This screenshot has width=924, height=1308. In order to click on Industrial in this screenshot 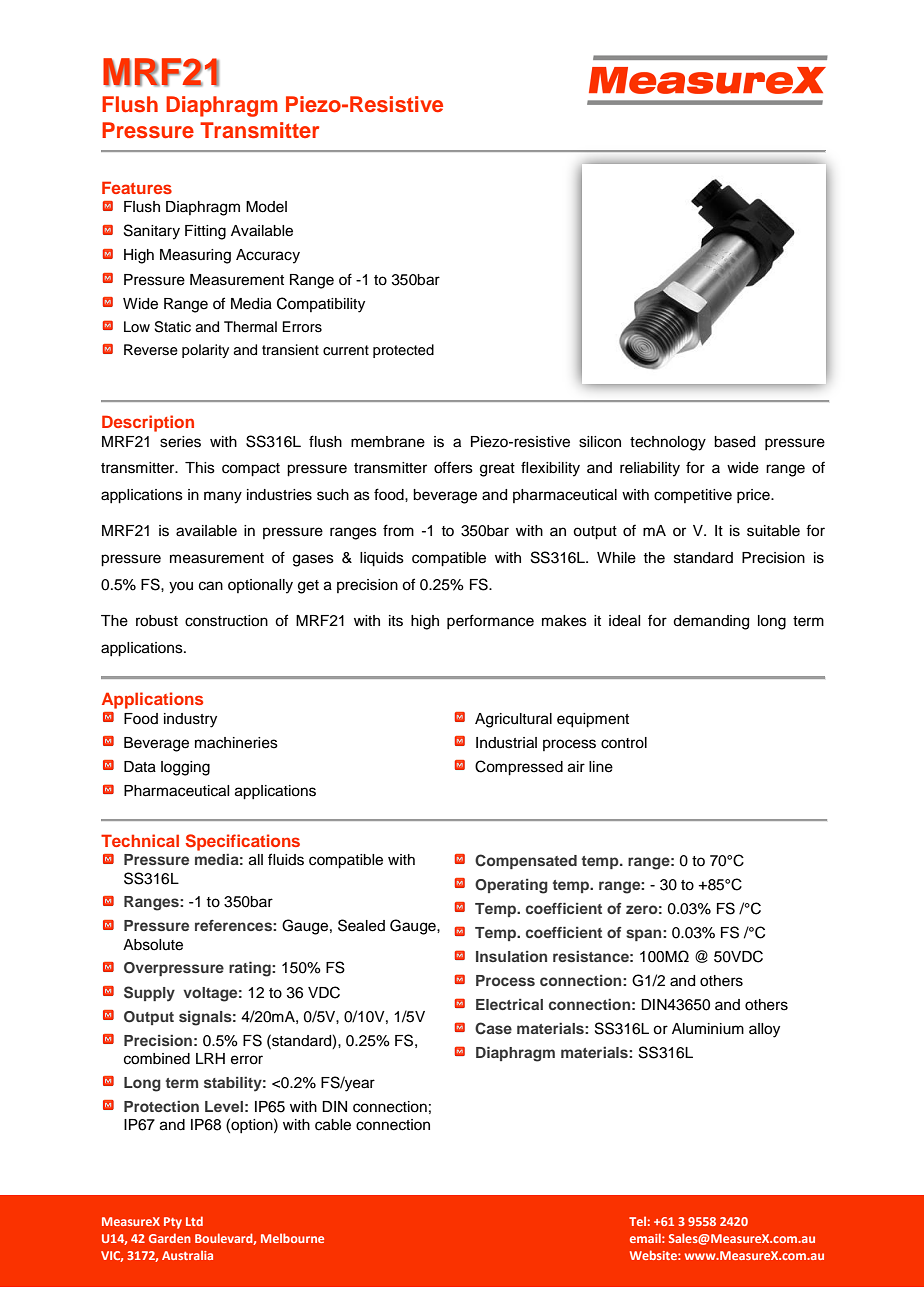, I will do `click(506, 743)`.
